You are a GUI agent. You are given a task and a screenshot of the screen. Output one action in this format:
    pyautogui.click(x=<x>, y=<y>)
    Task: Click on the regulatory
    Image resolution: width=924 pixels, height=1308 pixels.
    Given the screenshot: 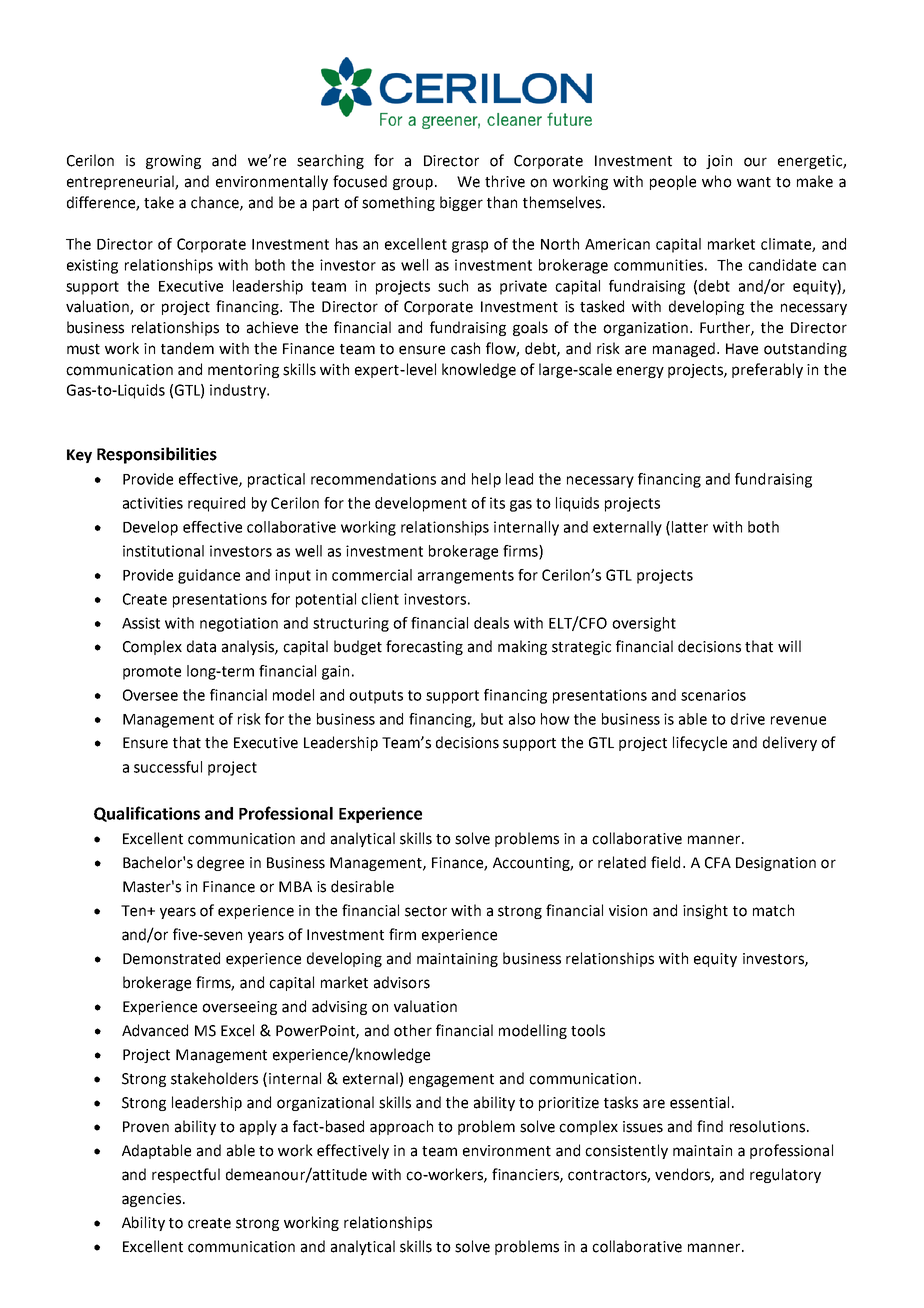 What is the action you would take?
    pyautogui.click(x=785, y=1175)
